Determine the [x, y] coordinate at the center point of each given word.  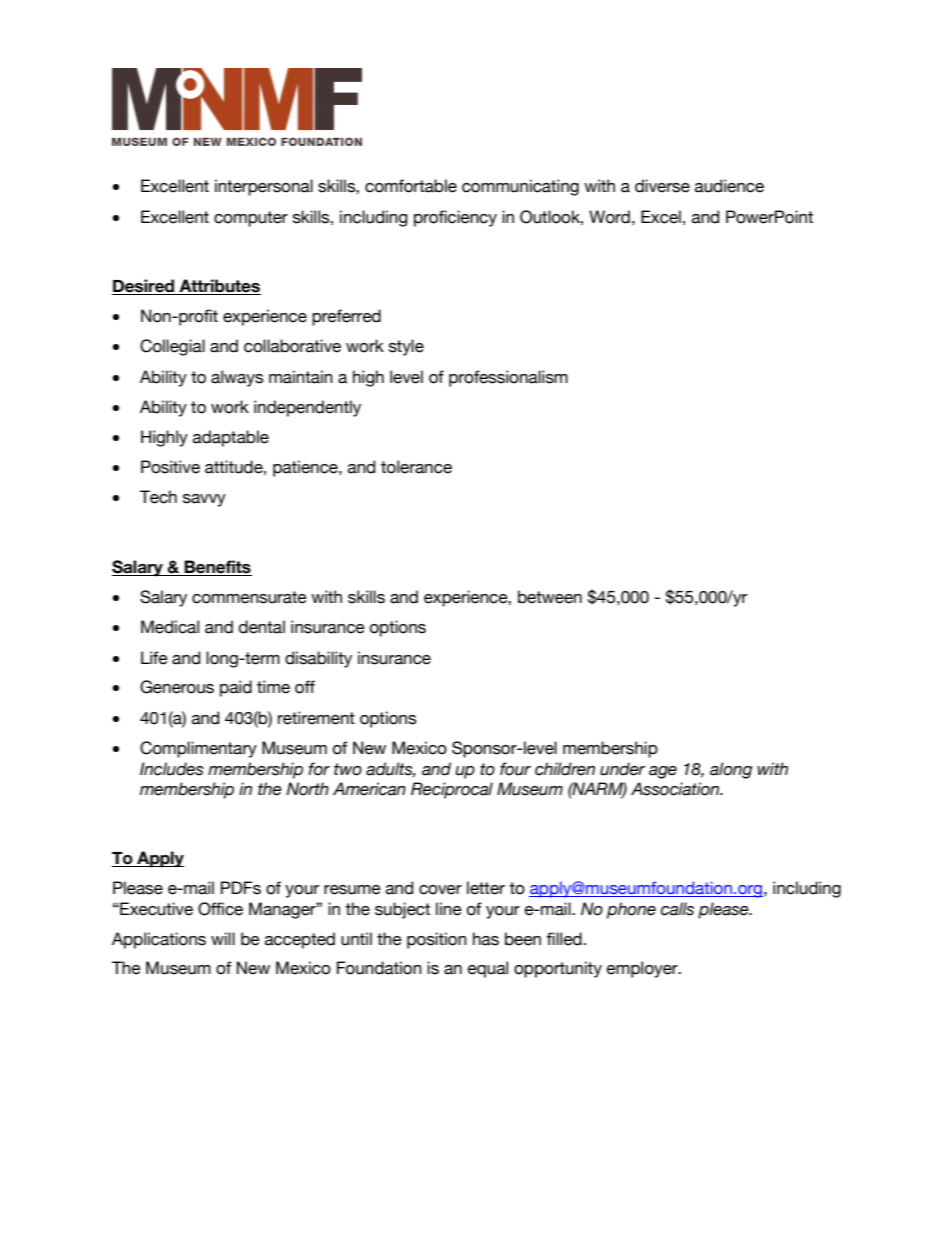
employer [643, 969]
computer [251, 219]
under [622, 769]
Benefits [217, 567]
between [550, 597]
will [223, 938]
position [437, 940]
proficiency [455, 218]
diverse [662, 186]
